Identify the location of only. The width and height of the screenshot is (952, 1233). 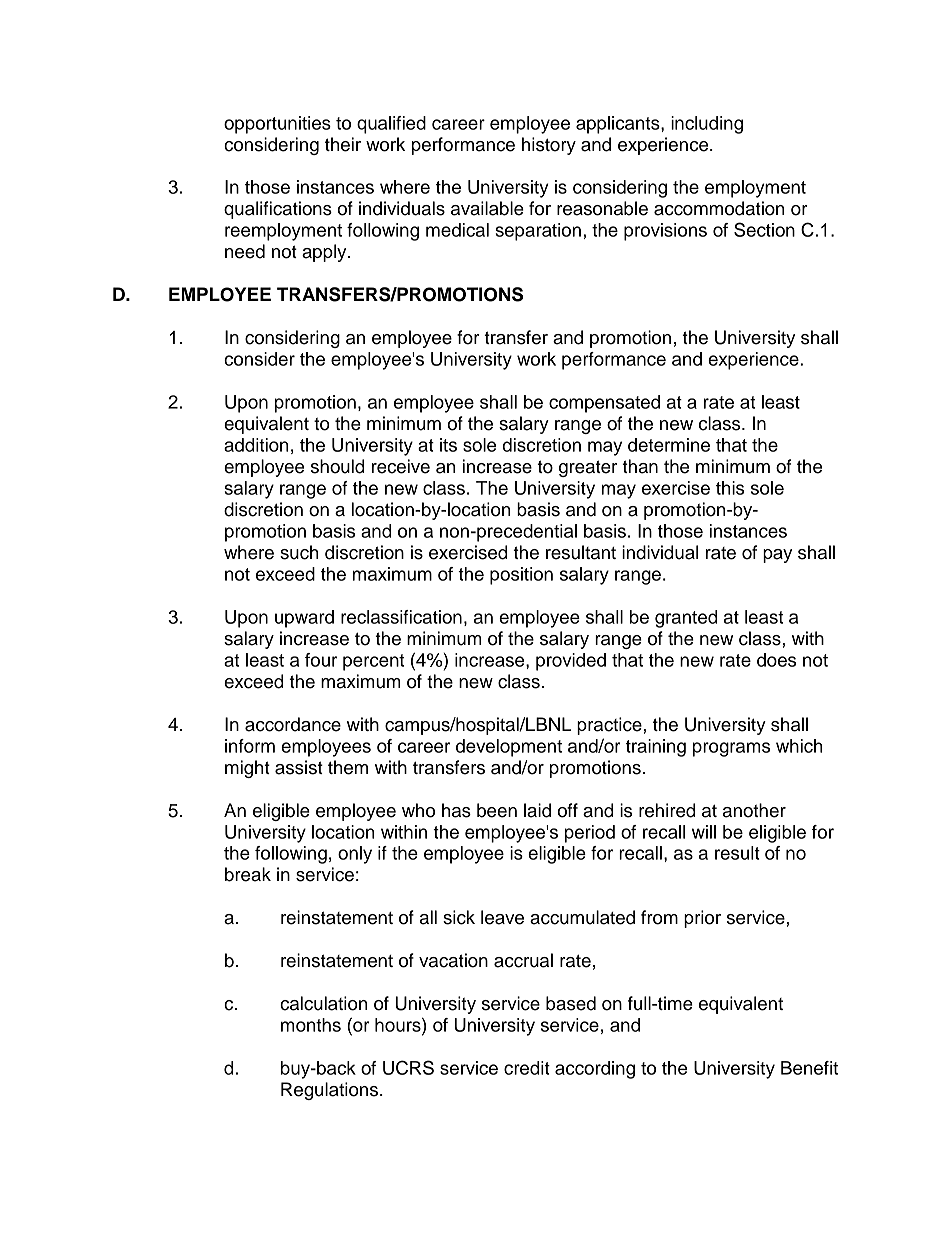
(355, 855).
